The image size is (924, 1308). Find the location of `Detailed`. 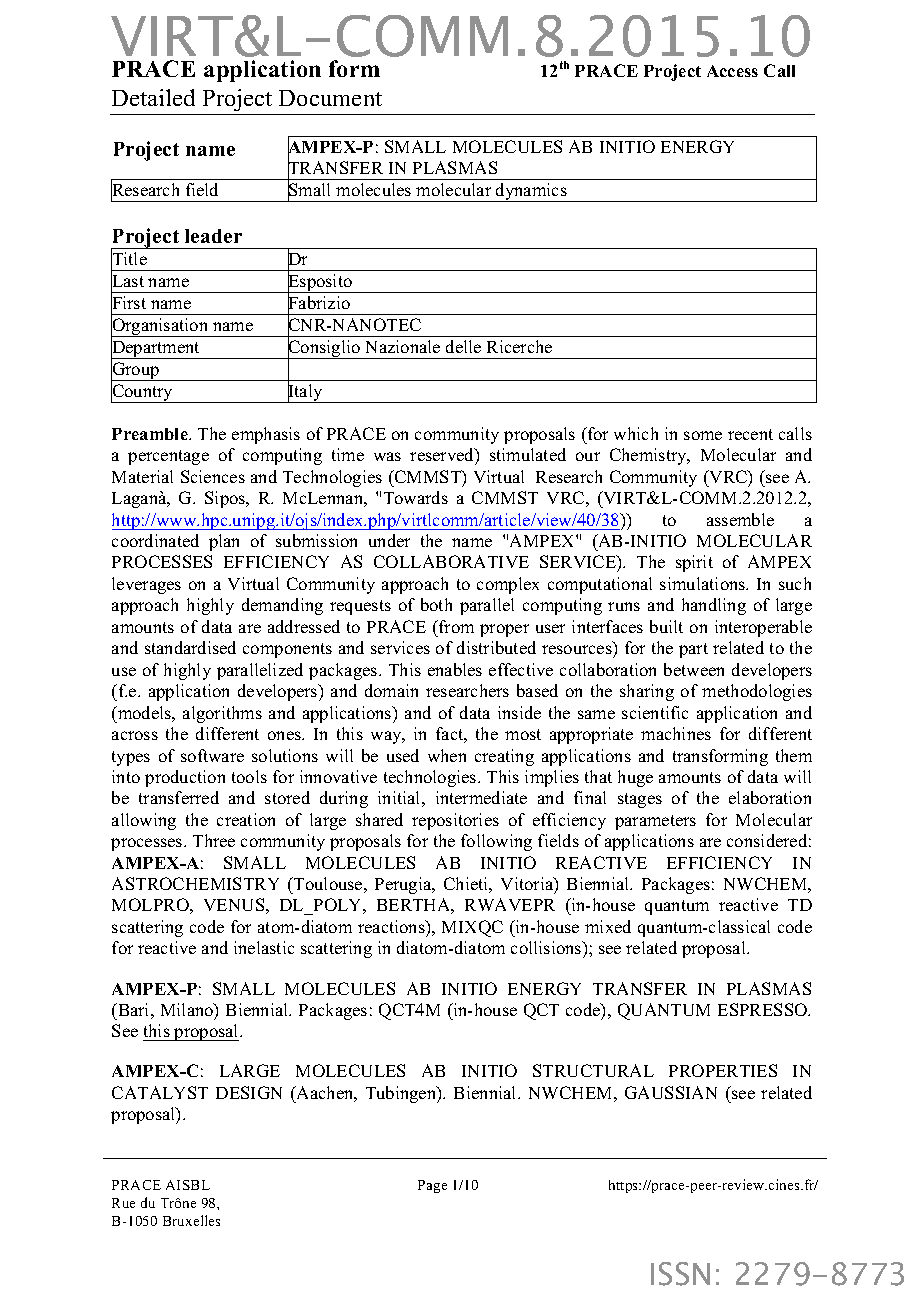

Detailed is located at coordinates (153, 97).
